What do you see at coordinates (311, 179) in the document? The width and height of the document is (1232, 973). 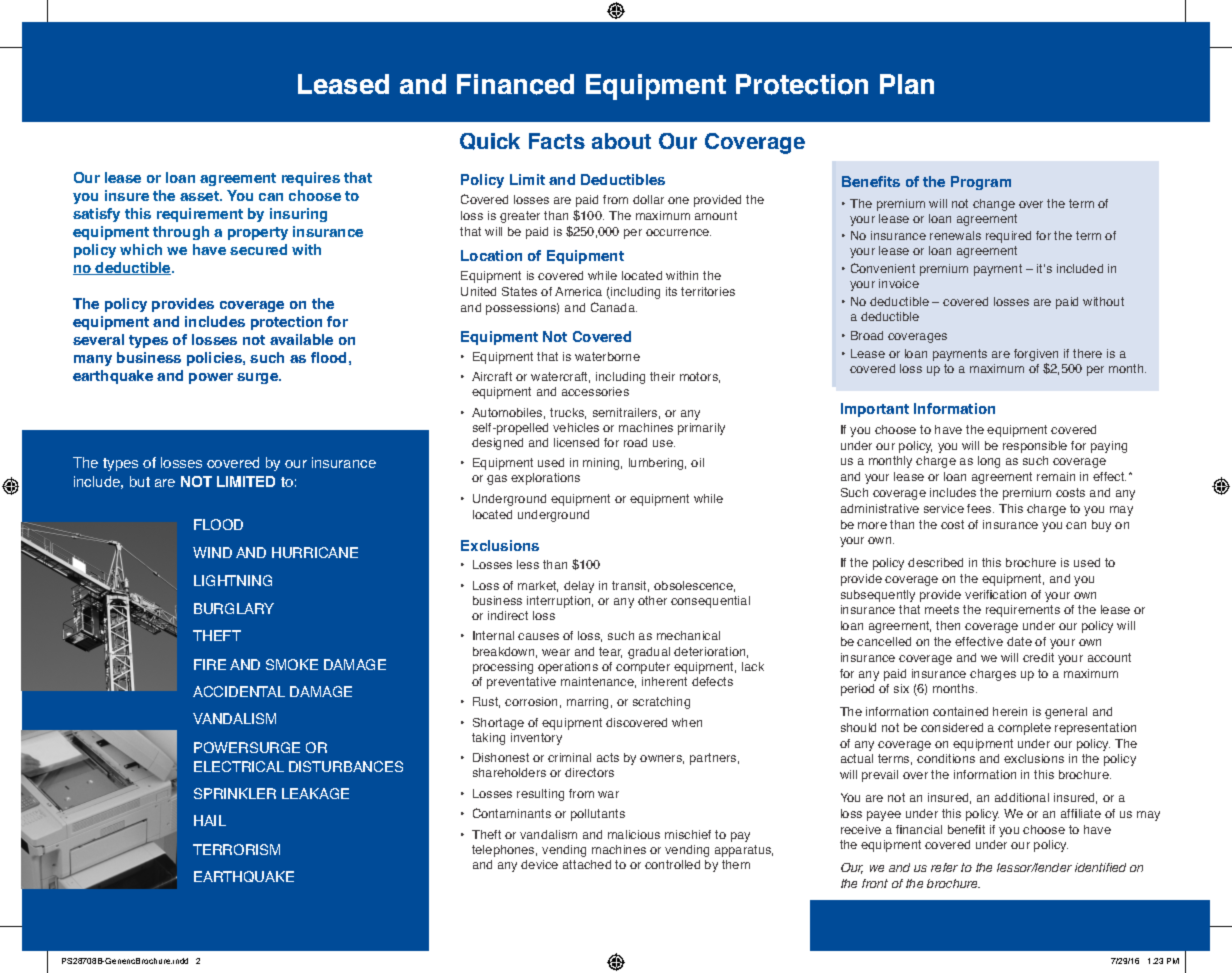 I see `requires` at bounding box center [311, 179].
